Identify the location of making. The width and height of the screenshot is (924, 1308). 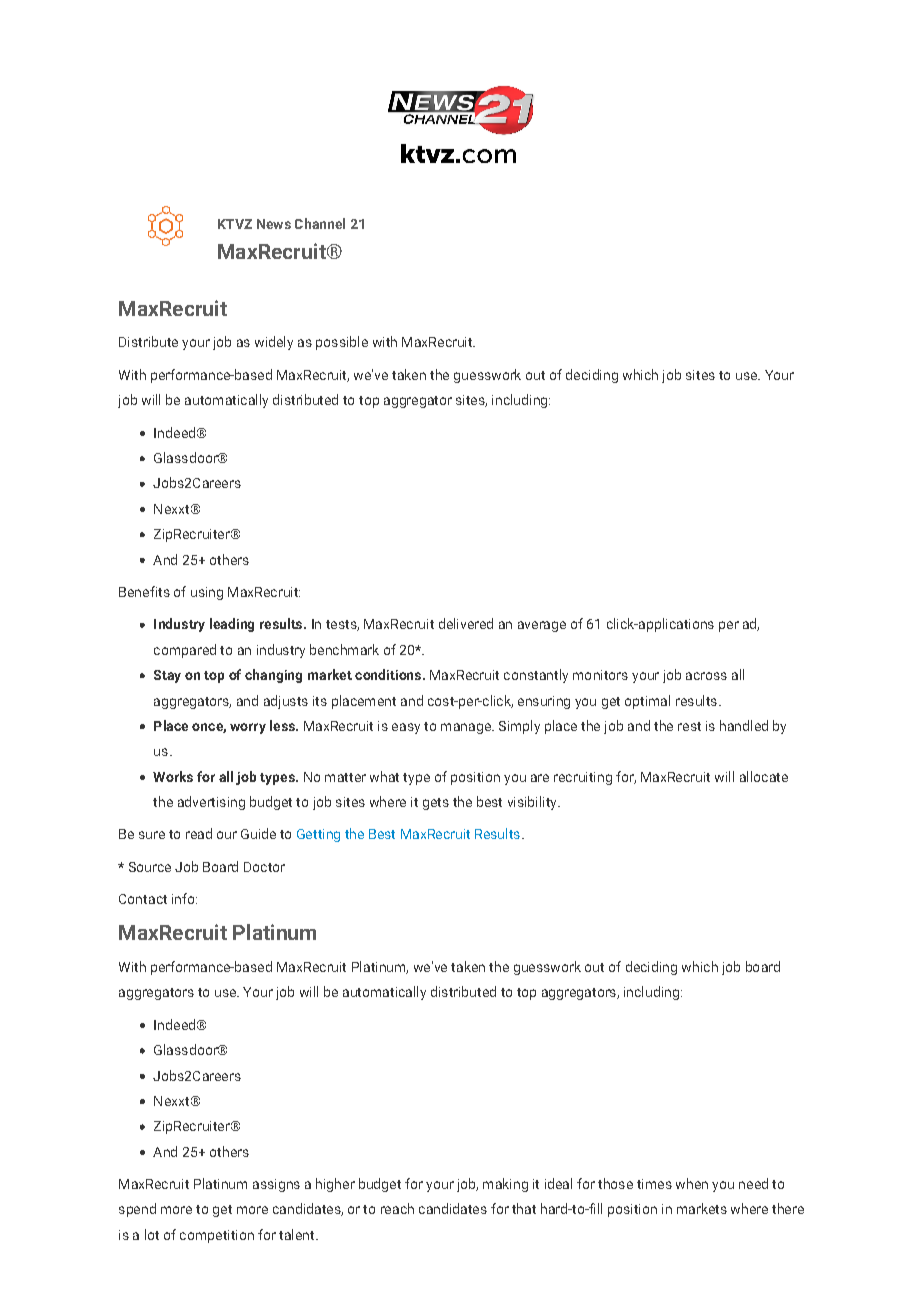
(505, 1185).
